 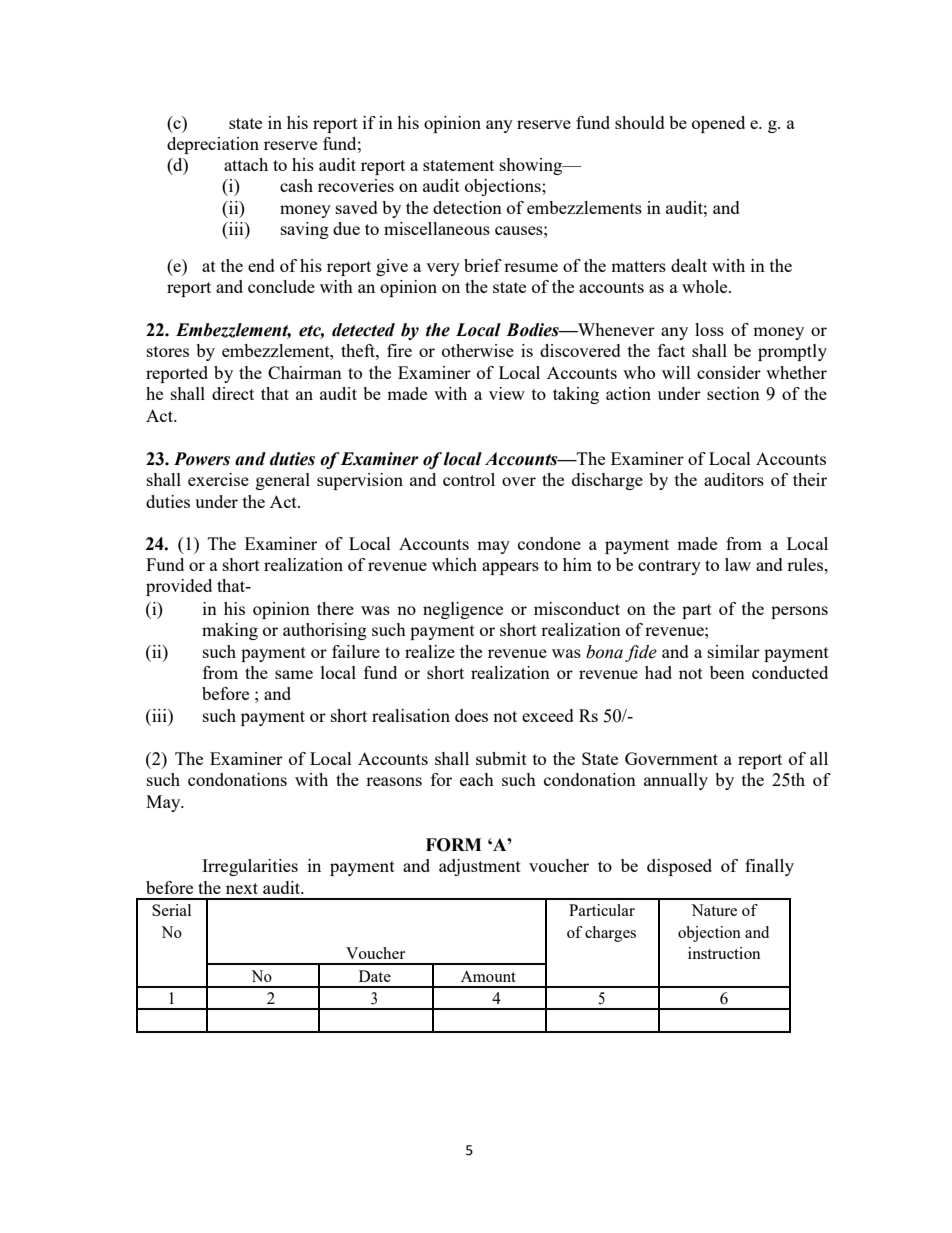 I want to click on otherwise, so click(x=478, y=350).
